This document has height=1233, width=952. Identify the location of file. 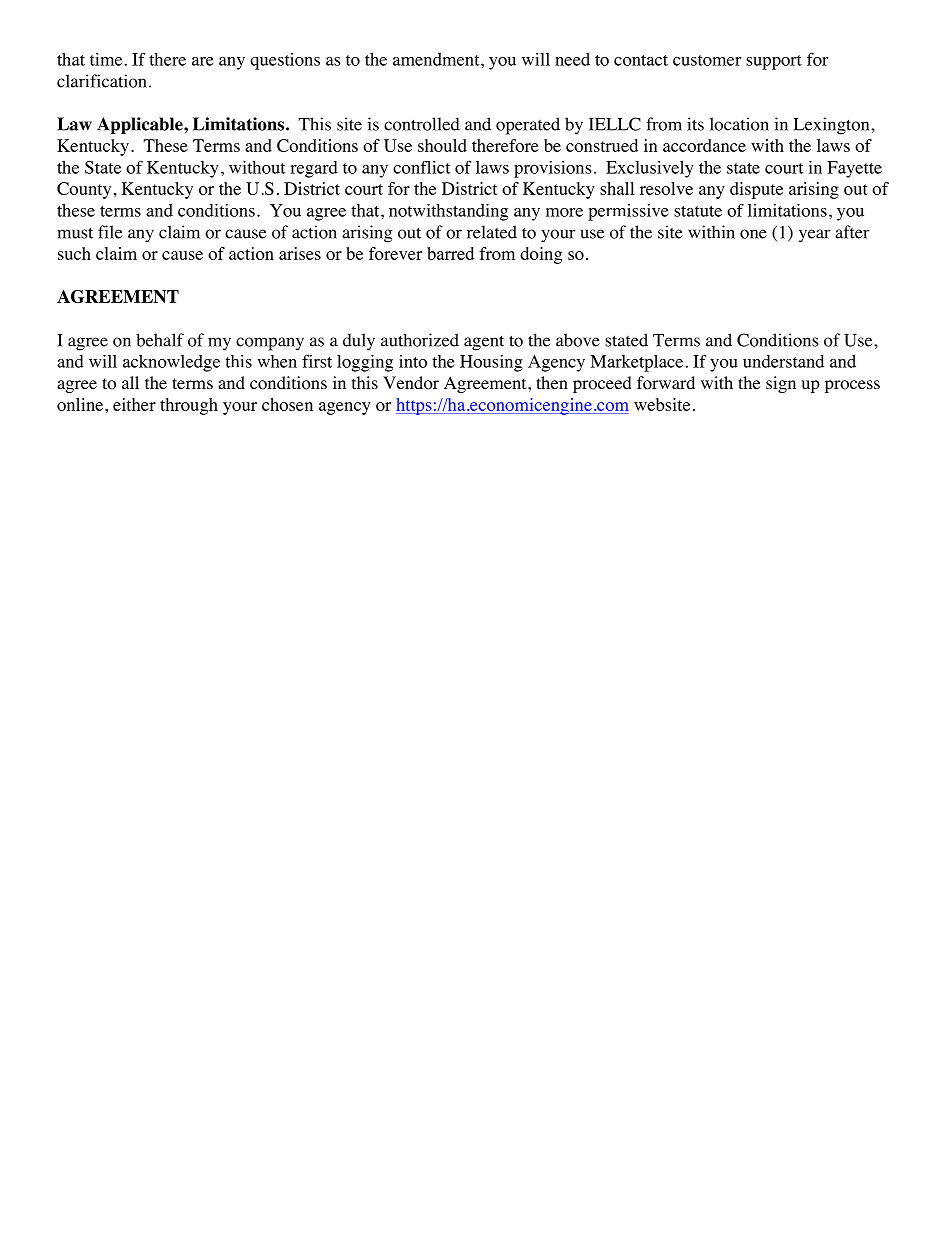
(110, 232).
